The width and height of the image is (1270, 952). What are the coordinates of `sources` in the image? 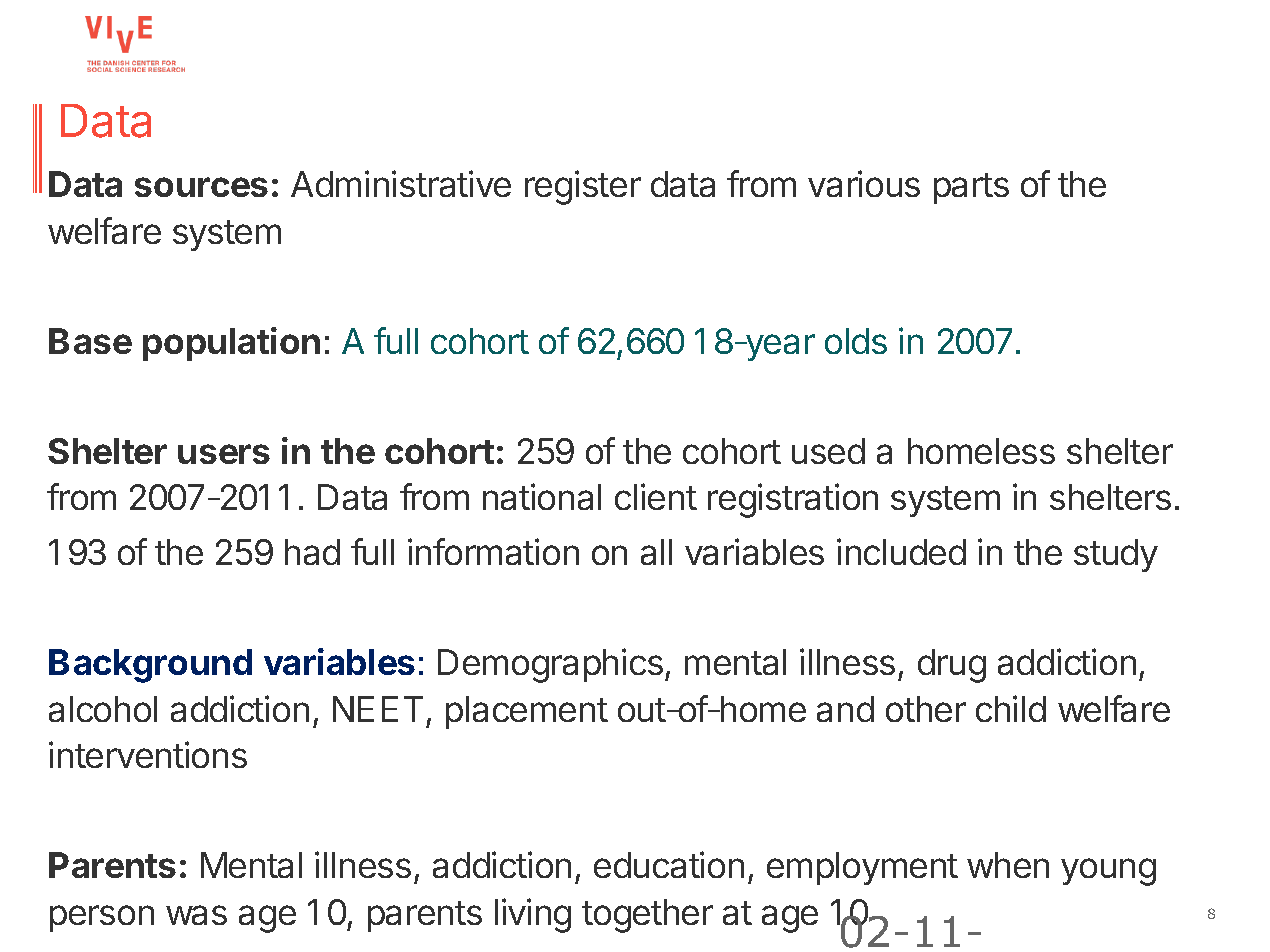 It's located at (201, 187).
